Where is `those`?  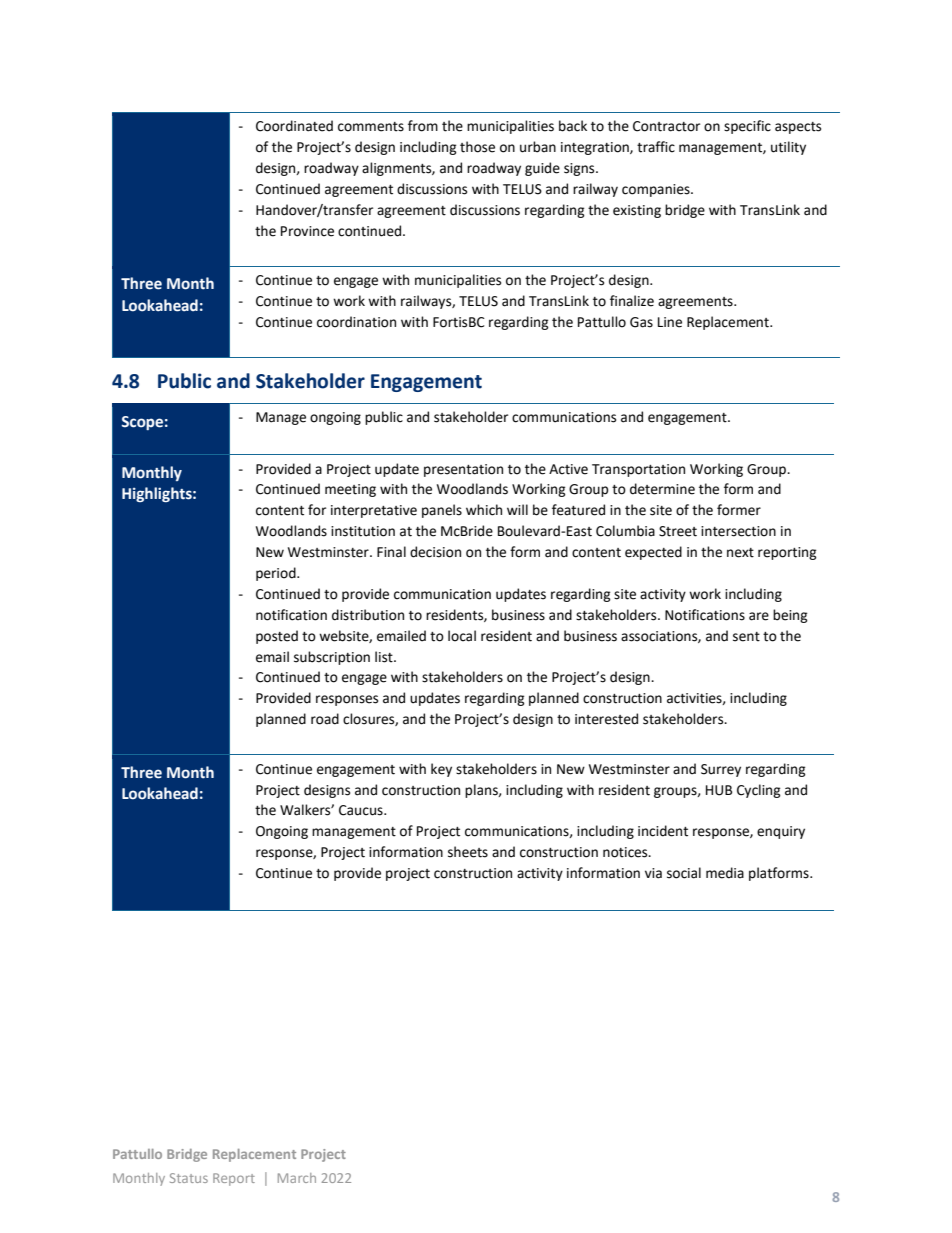 those is located at coordinates (477, 147).
